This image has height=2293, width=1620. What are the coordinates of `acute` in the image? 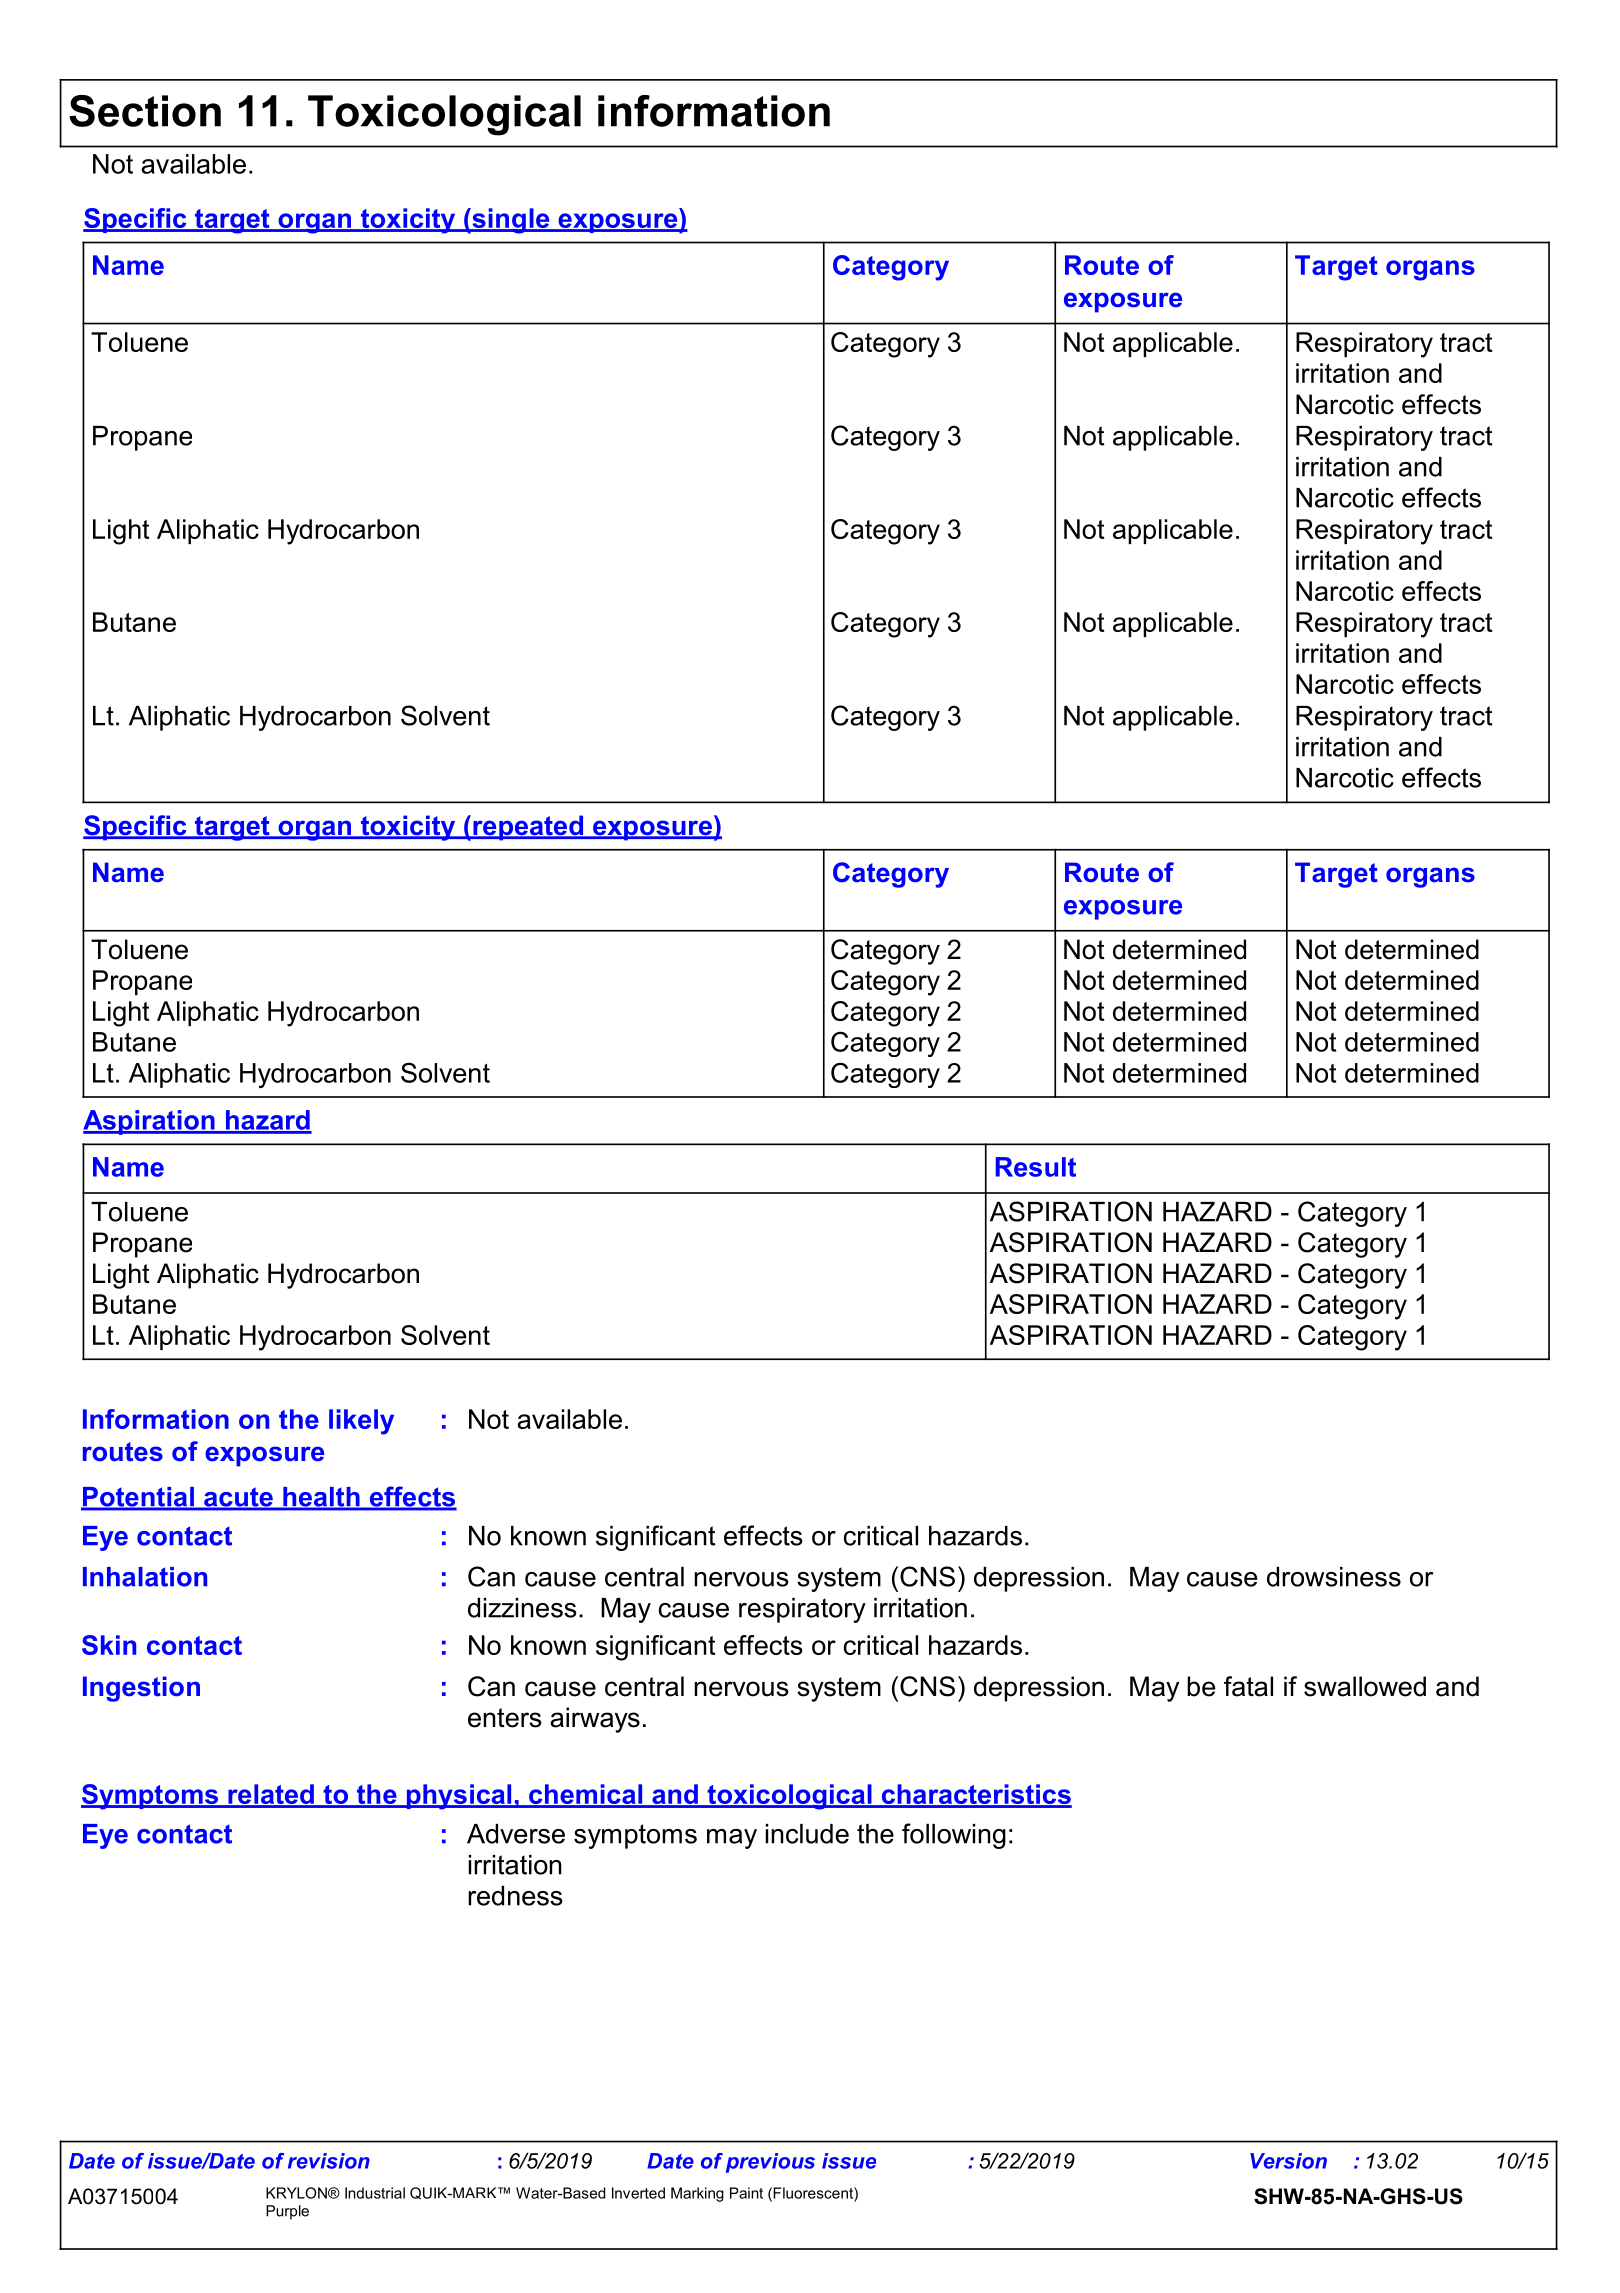 It's located at (238, 1498).
